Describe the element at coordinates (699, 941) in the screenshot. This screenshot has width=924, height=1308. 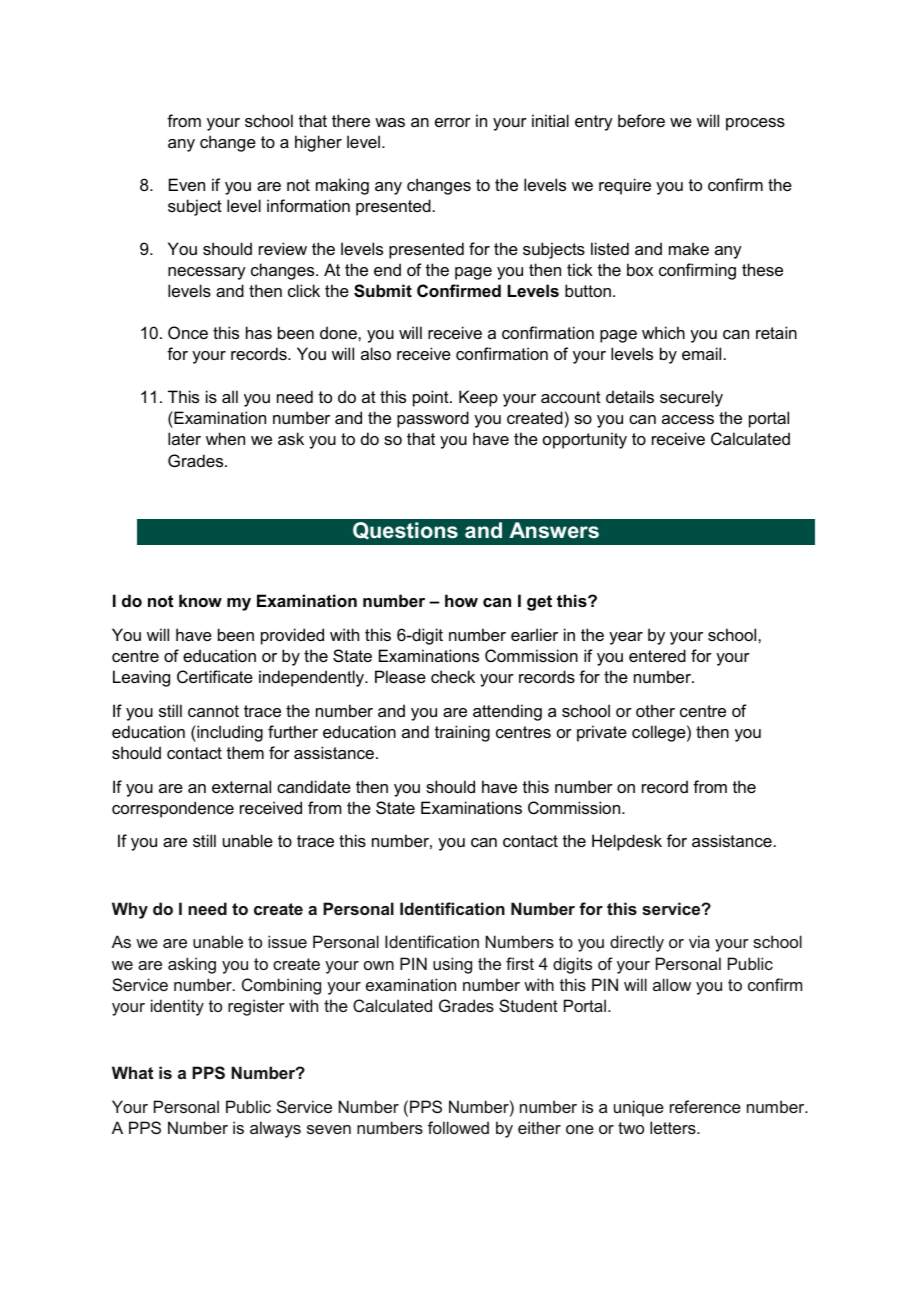
I see `via` at that location.
